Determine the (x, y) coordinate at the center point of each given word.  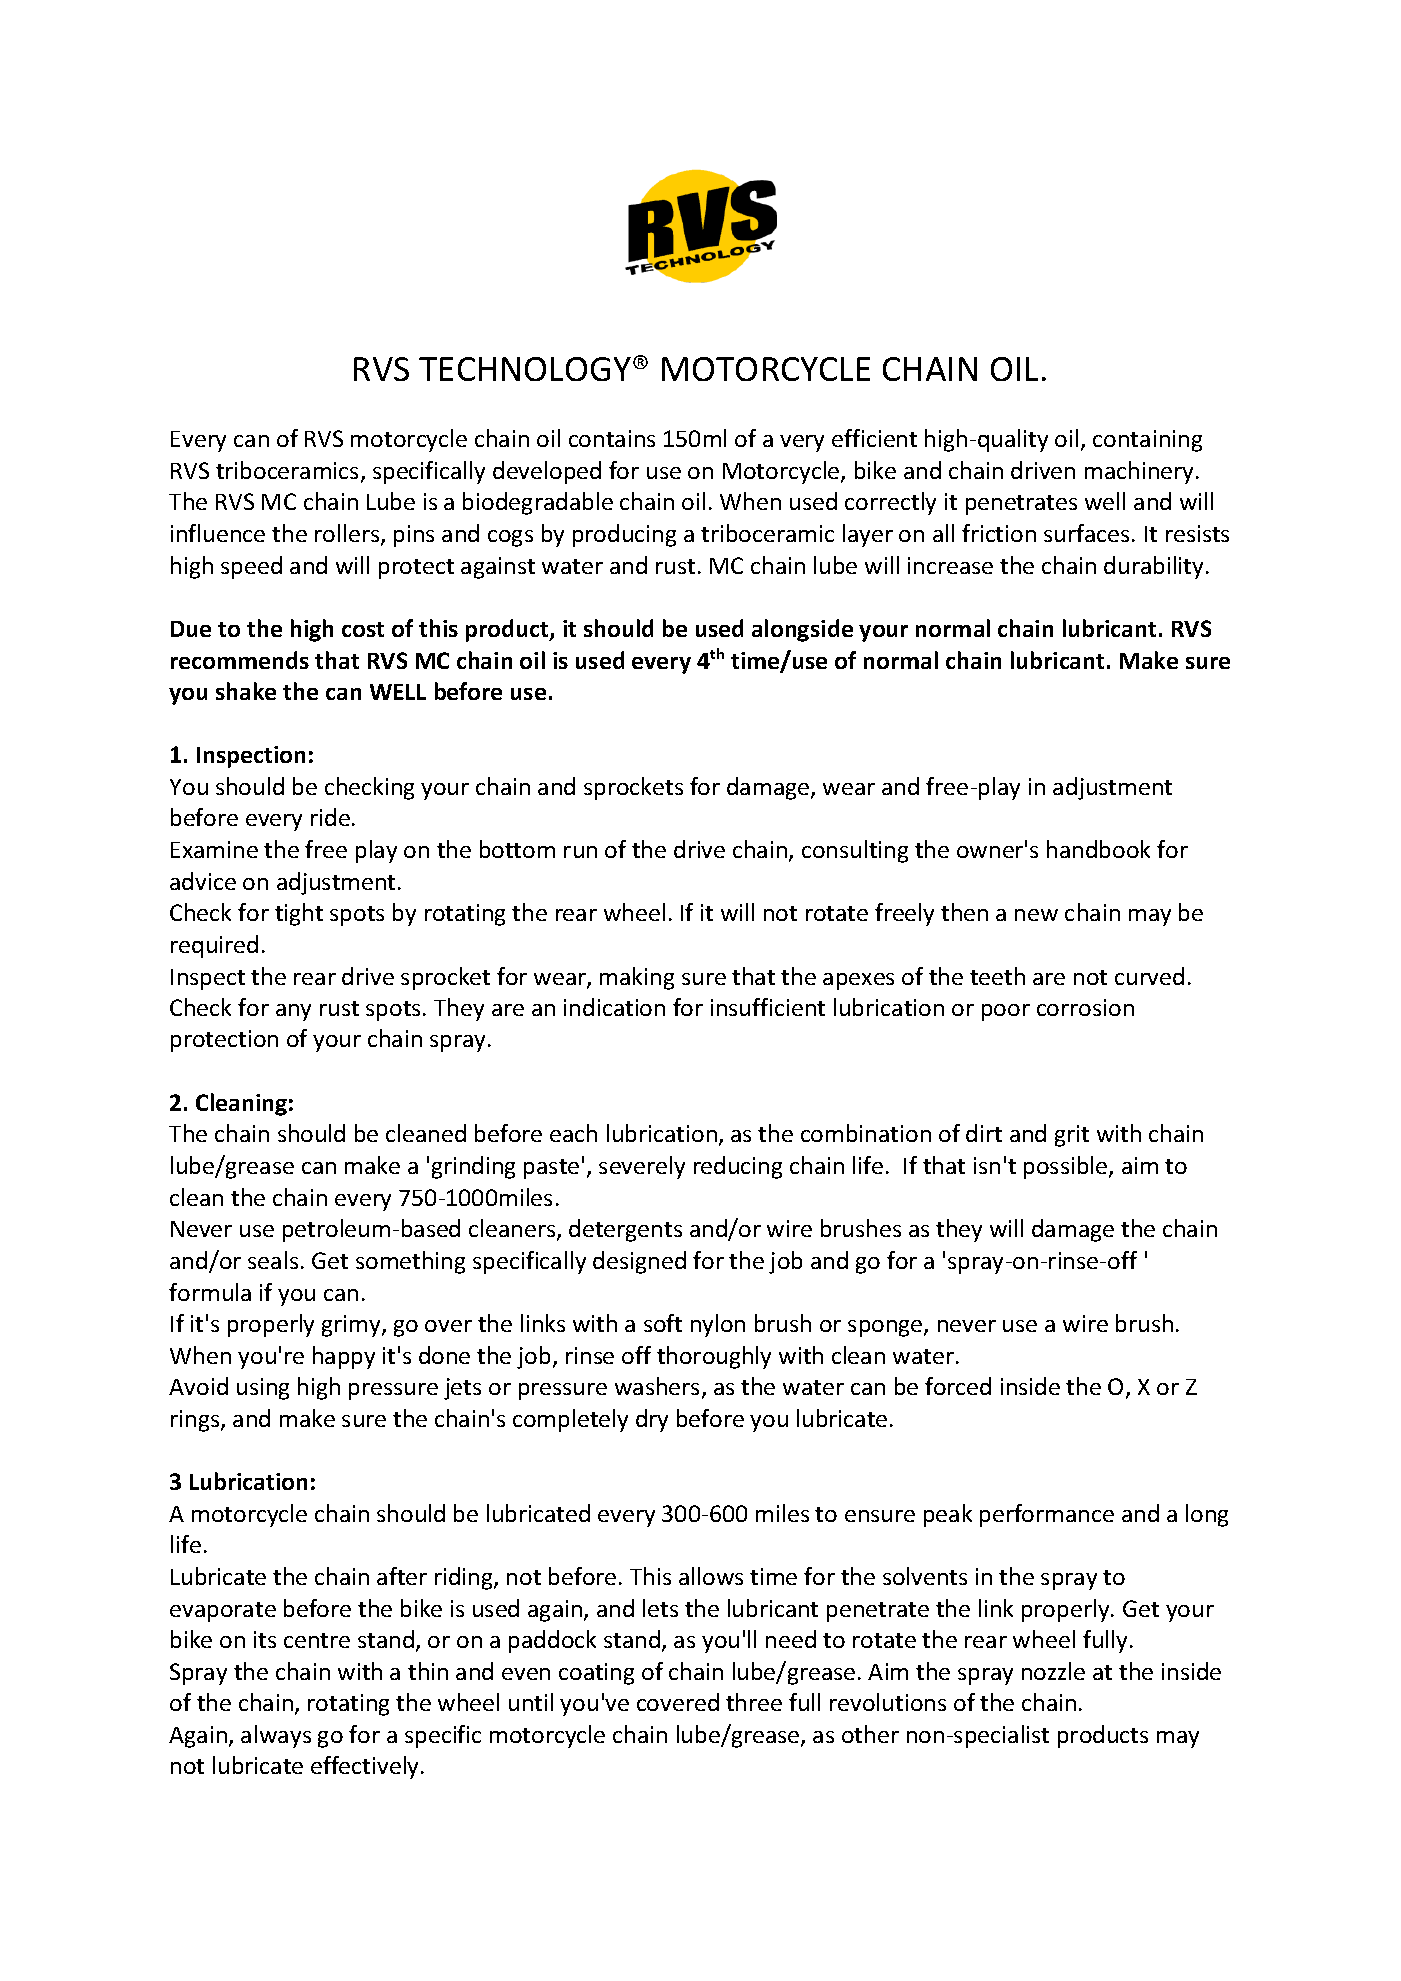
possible (1067, 1167)
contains (612, 438)
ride (330, 817)
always (276, 1736)
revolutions (888, 1702)
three (754, 1702)
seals (273, 1260)
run (580, 852)
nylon (718, 1325)
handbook (1098, 849)
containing (1147, 441)
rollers (348, 534)
